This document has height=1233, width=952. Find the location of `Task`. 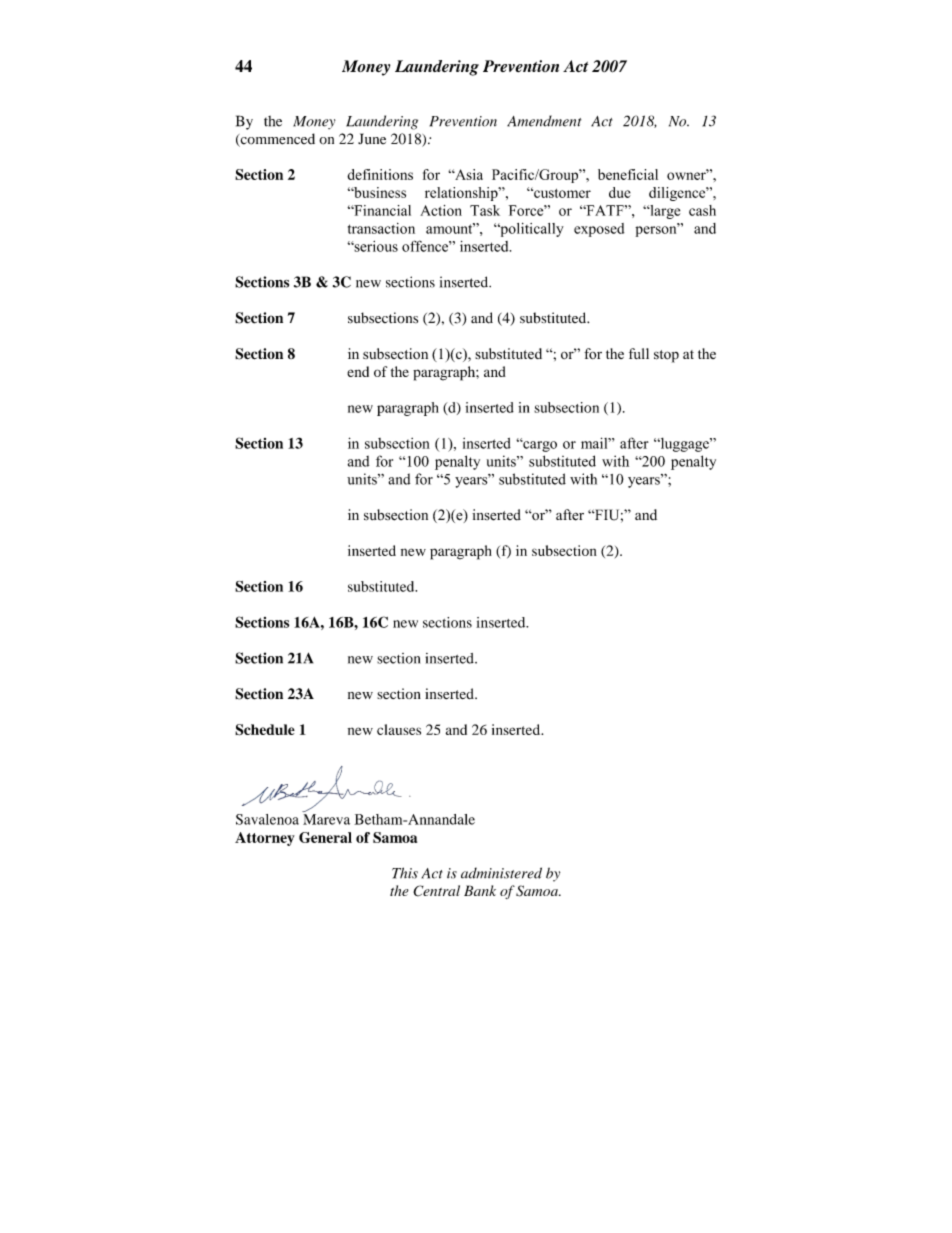

Task is located at coordinates (485, 210).
